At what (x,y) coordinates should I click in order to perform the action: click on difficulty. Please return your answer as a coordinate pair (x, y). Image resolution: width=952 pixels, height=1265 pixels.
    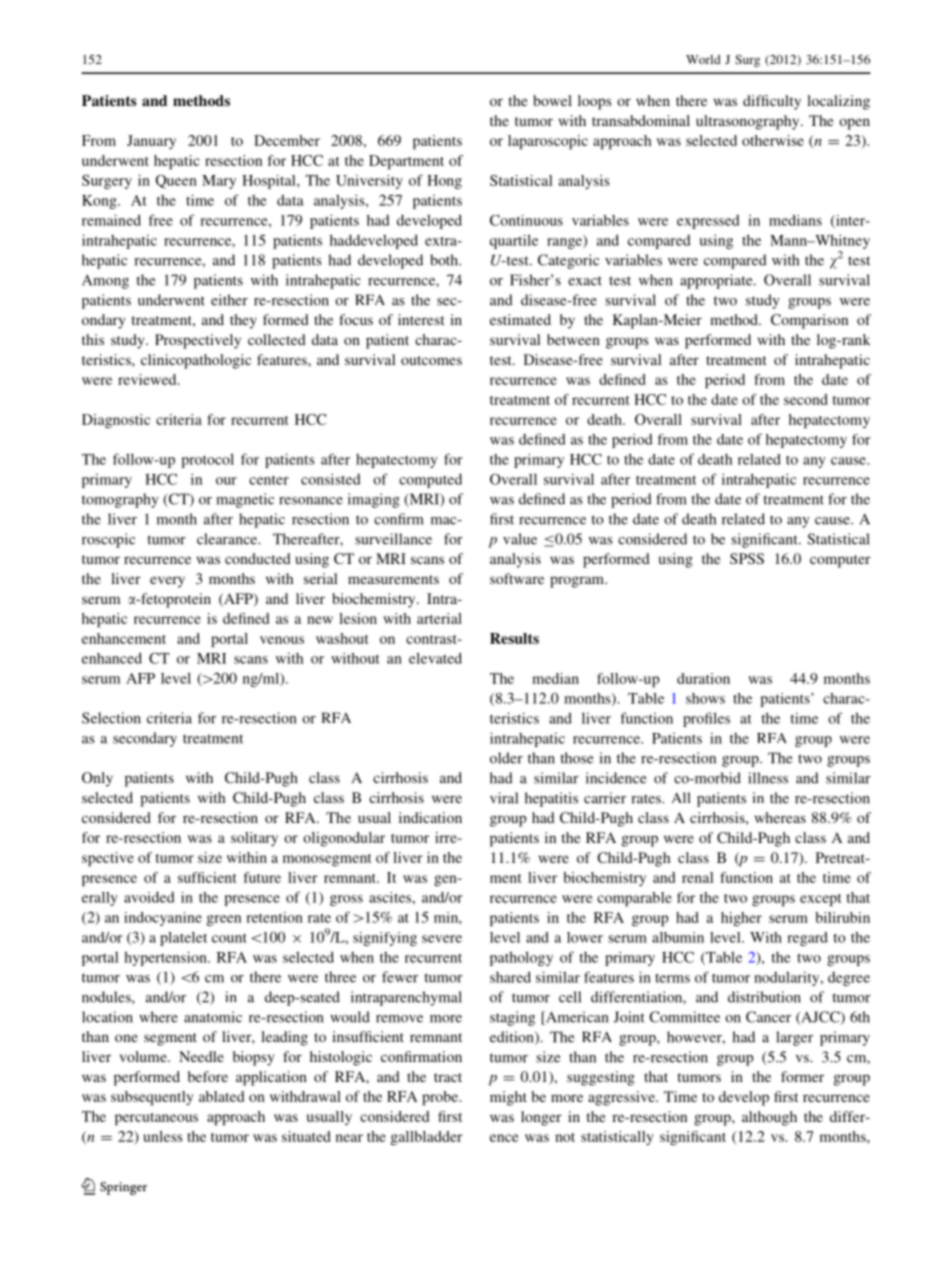
    Looking at the image, I should click on (772, 102).
